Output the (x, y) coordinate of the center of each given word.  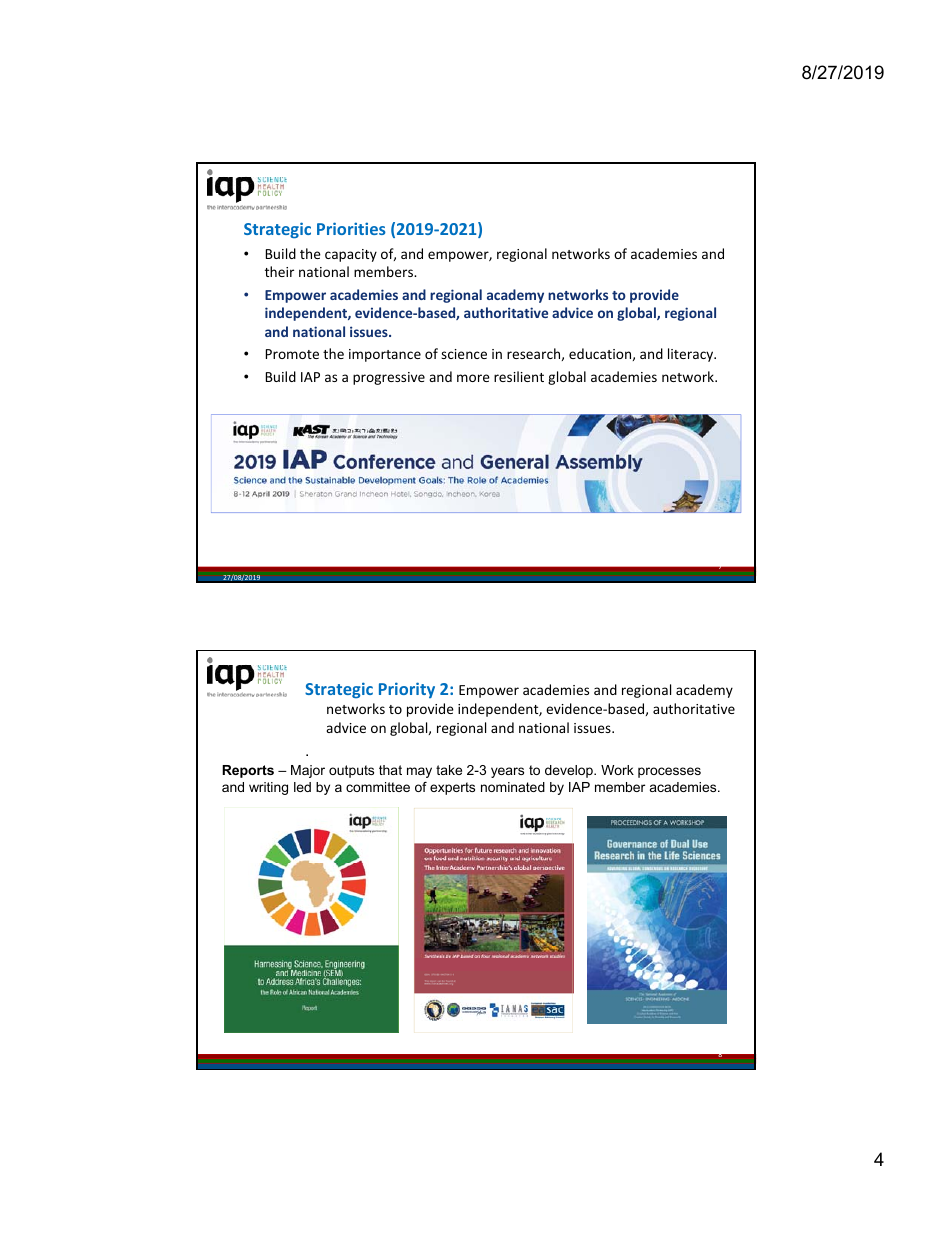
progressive (389, 378)
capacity (351, 255)
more (473, 378)
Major (308, 771)
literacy (692, 355)
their (279, 271)
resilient (519, 376)
